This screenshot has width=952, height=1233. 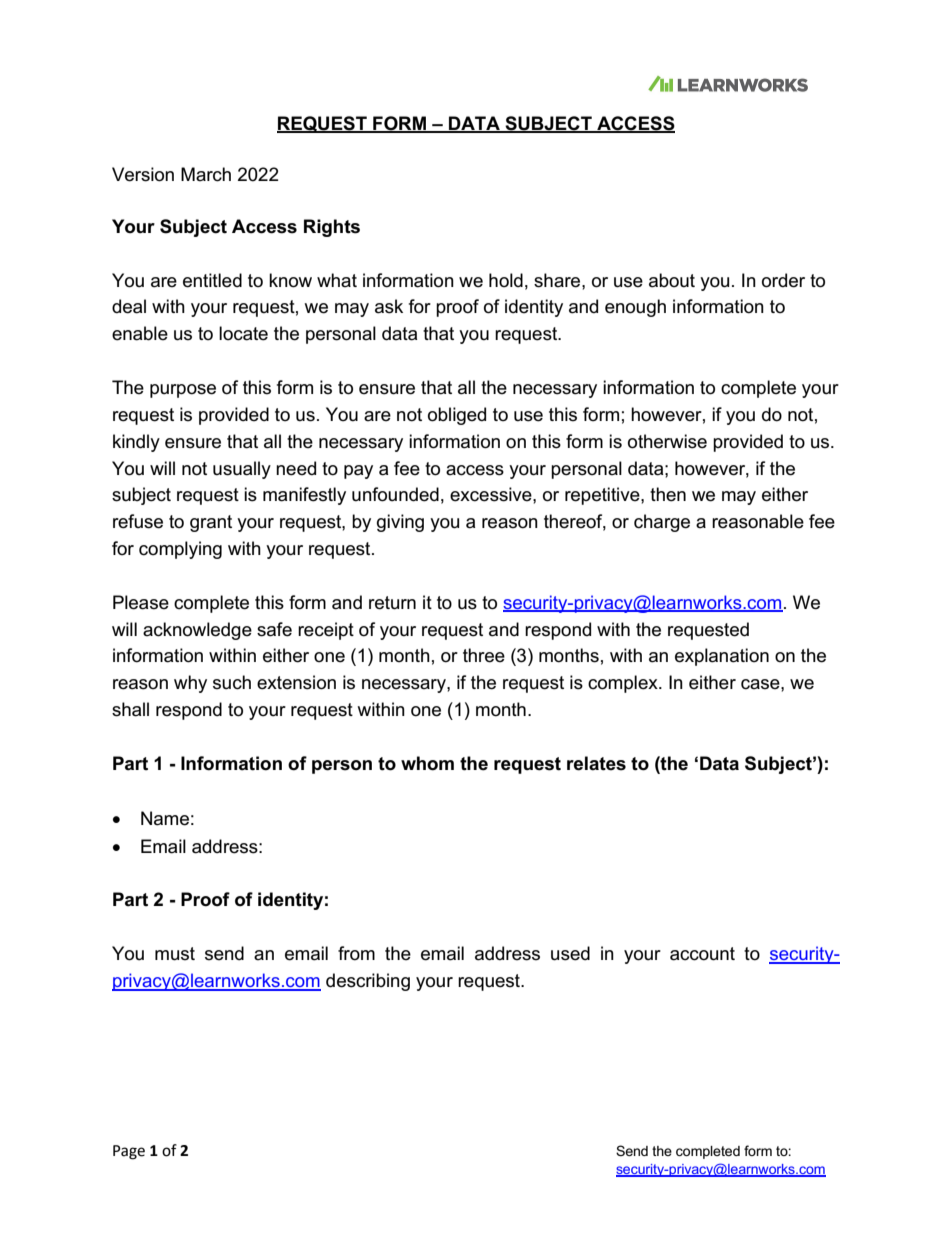 What do you see at coordinates (596, 763) in the screenshot?
I see `relates` at bounding box center [596, 763].
